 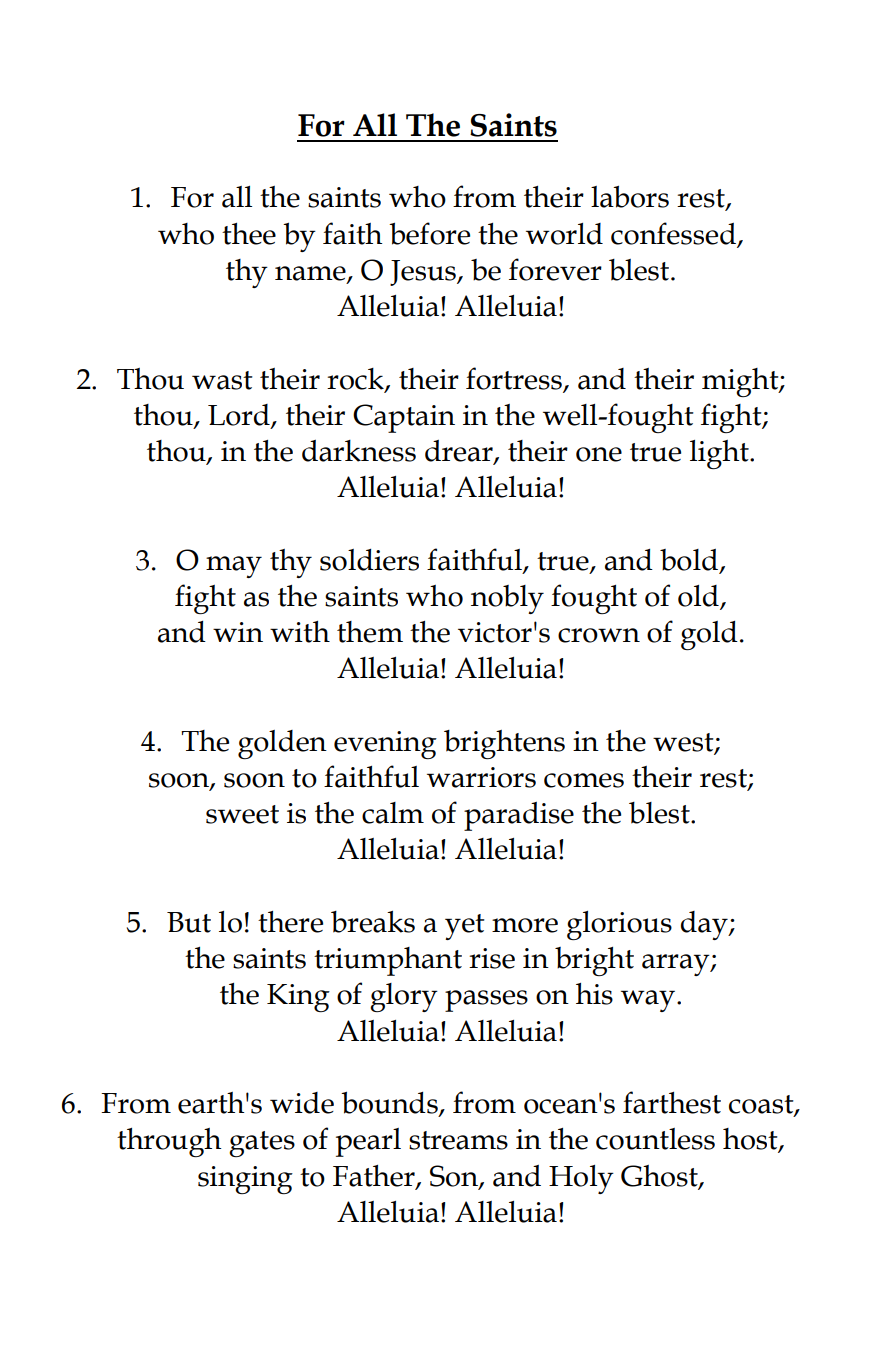 I want to click on But, so click(x=189, y=922).
